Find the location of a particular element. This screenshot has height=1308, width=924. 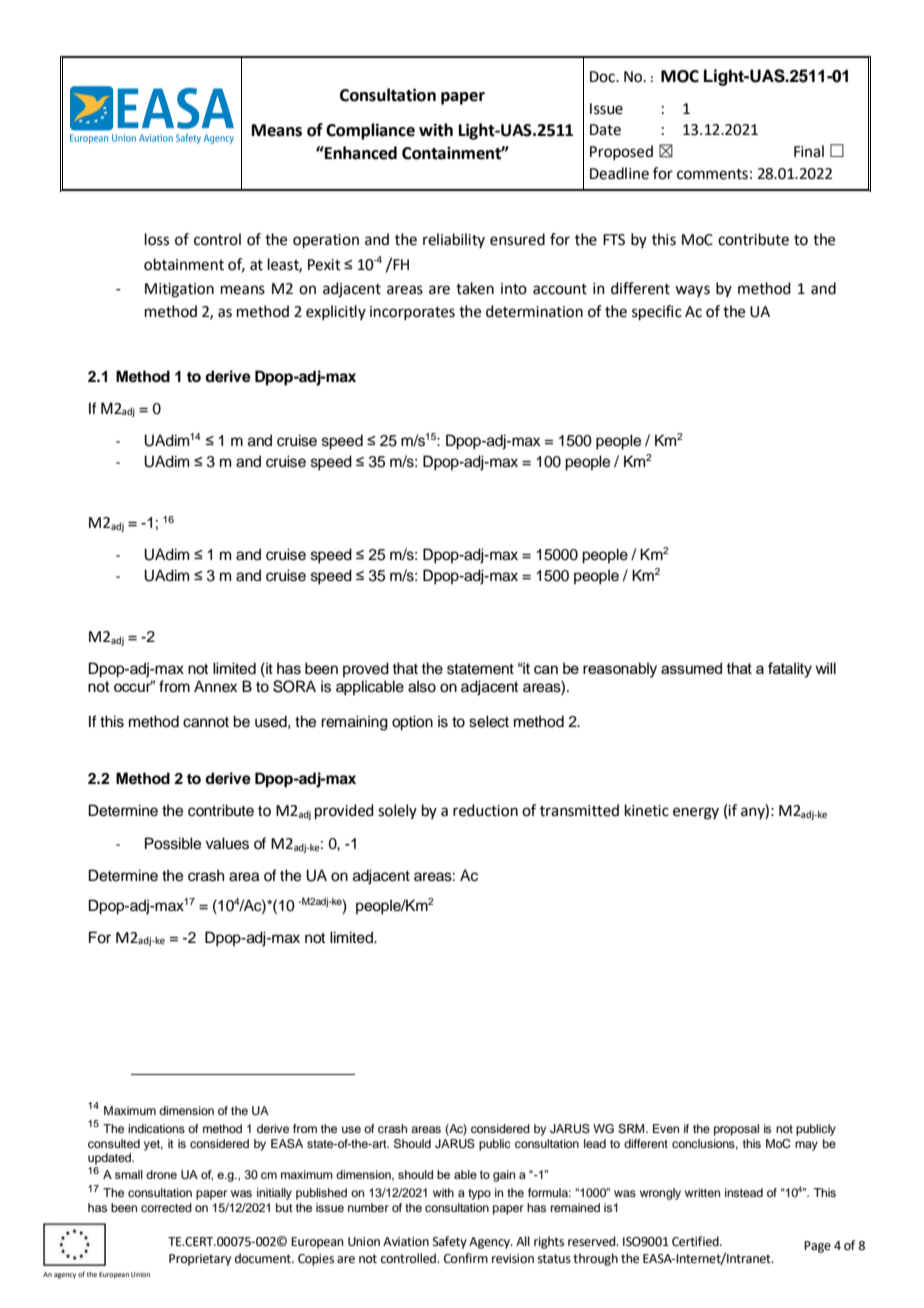

reliability is located at coordinates (454, 240).
